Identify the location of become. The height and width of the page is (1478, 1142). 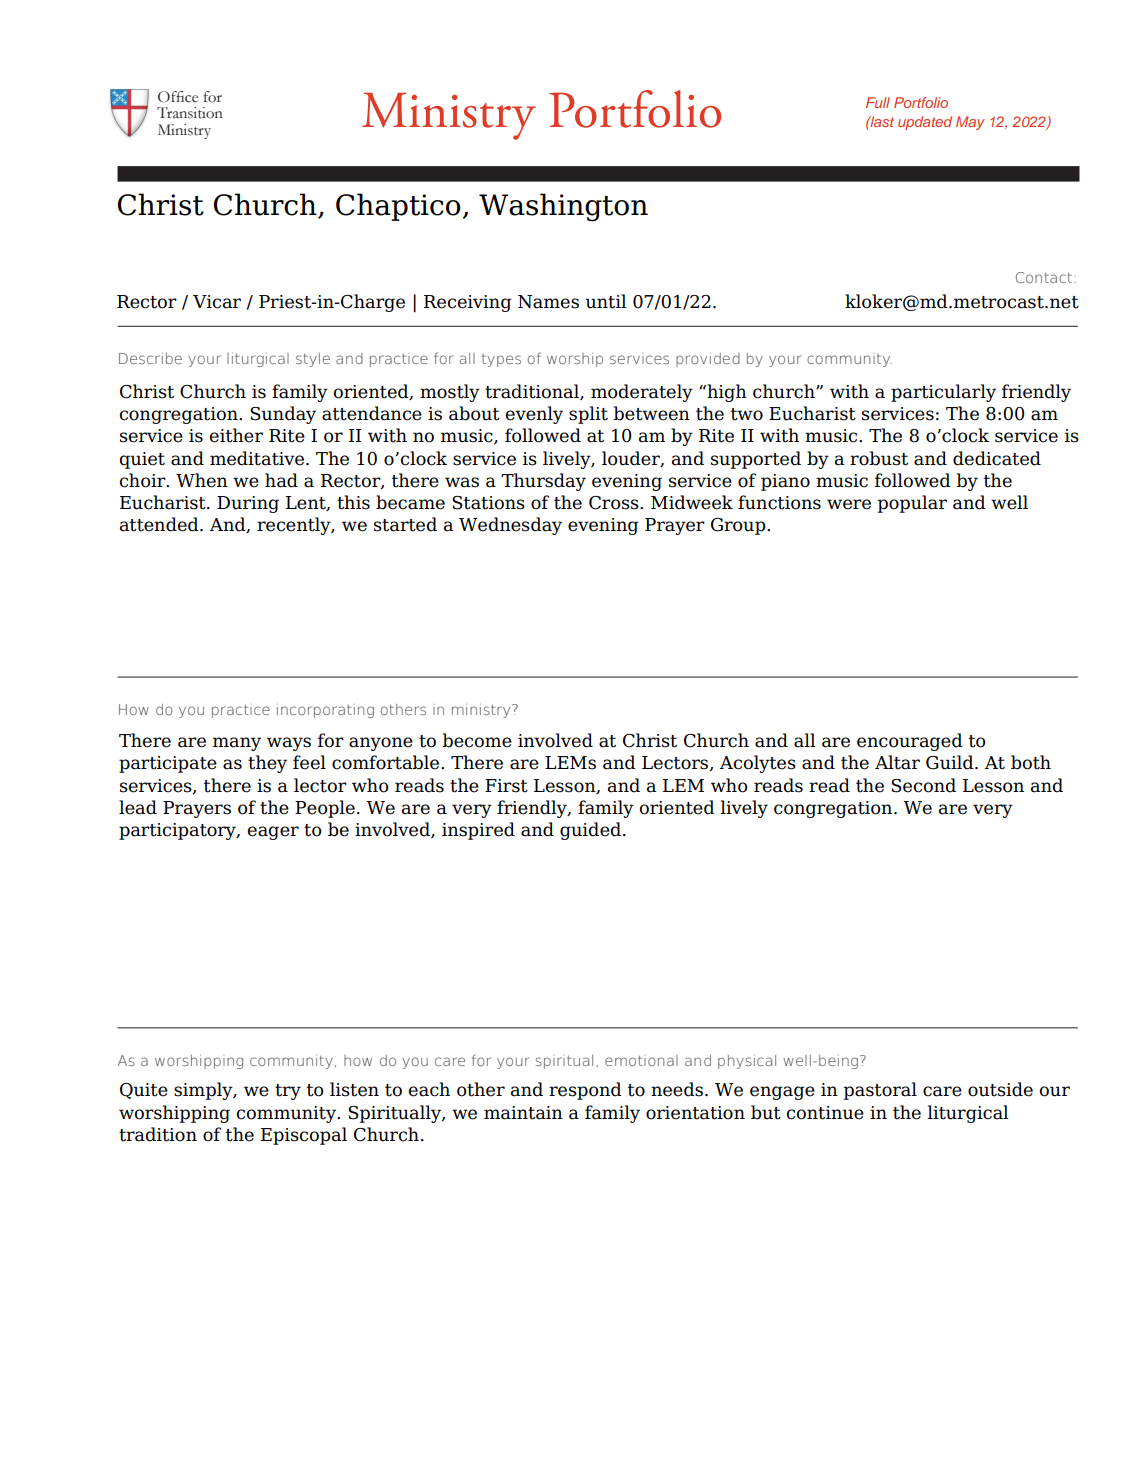
(477, 740).
